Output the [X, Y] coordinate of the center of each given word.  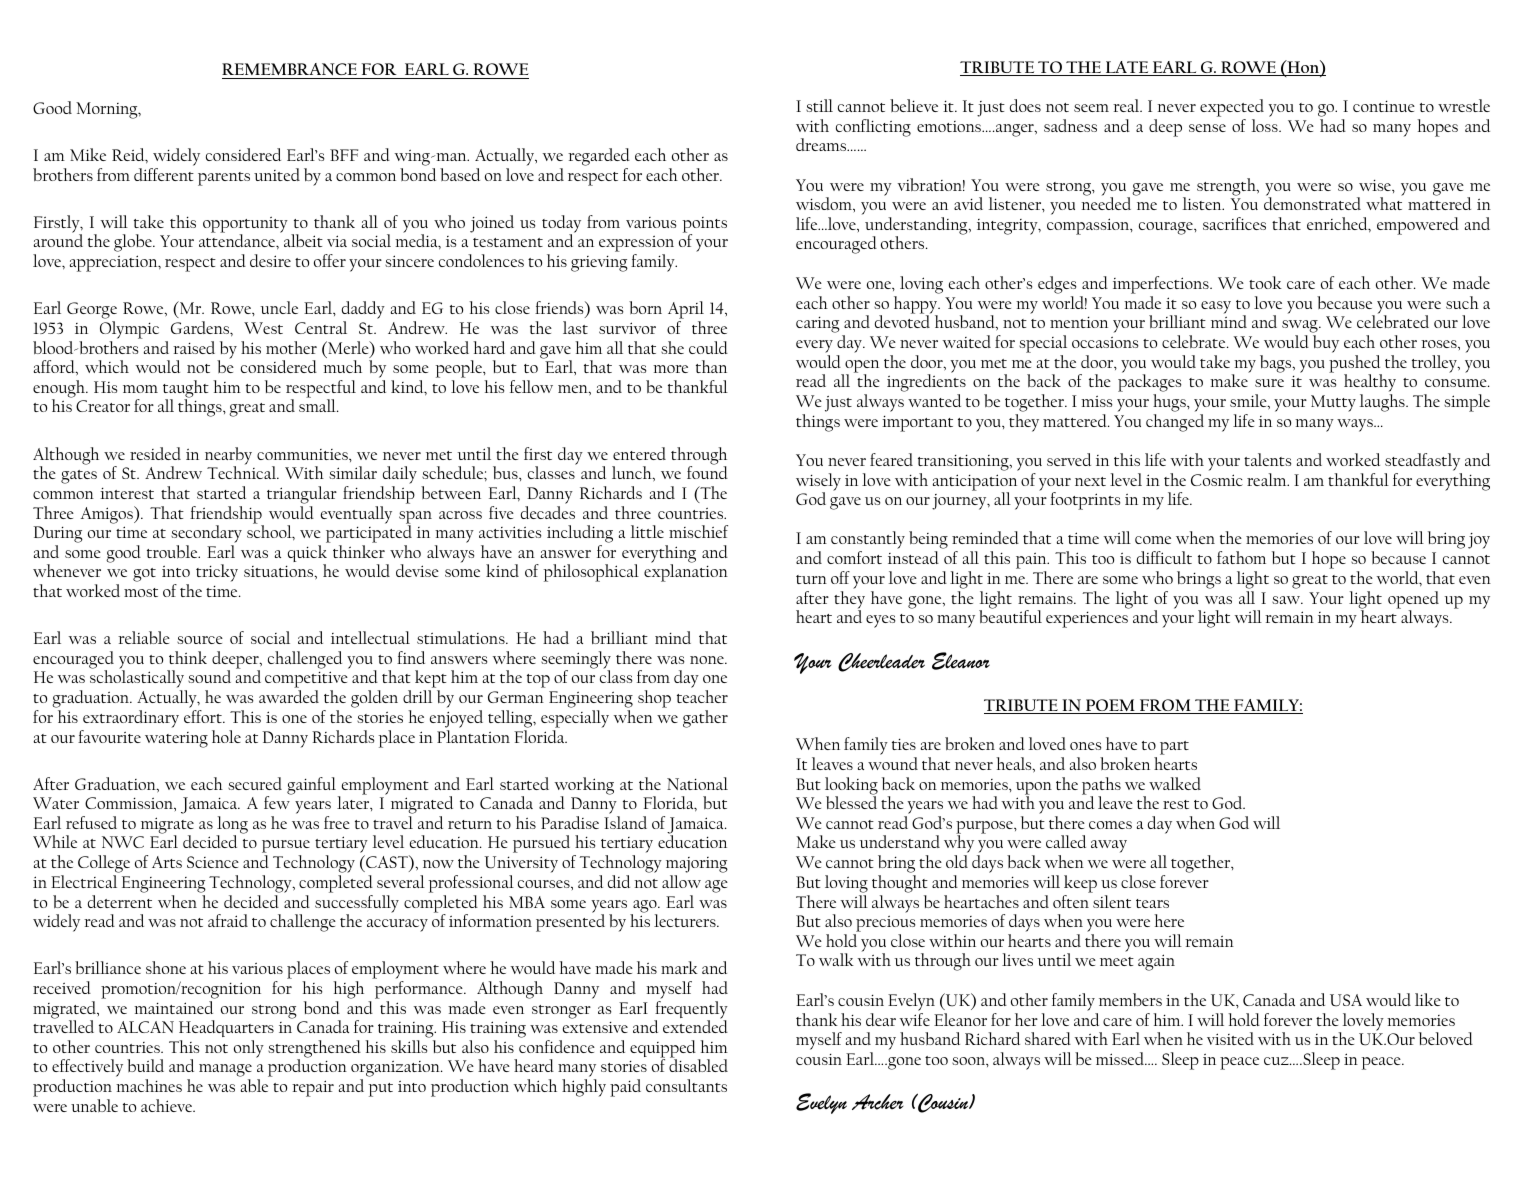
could [708, 347]
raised [194, 347]
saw [1287, 600]
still [819, 105]
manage [225, 1072]
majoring [697, 865]
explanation [686, 573]
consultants [686, 1085]
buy [1326, 344]
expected [1232, 108]
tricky [217, 573]
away [1109, 846]
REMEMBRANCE [289, 69]
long [232, 826]
